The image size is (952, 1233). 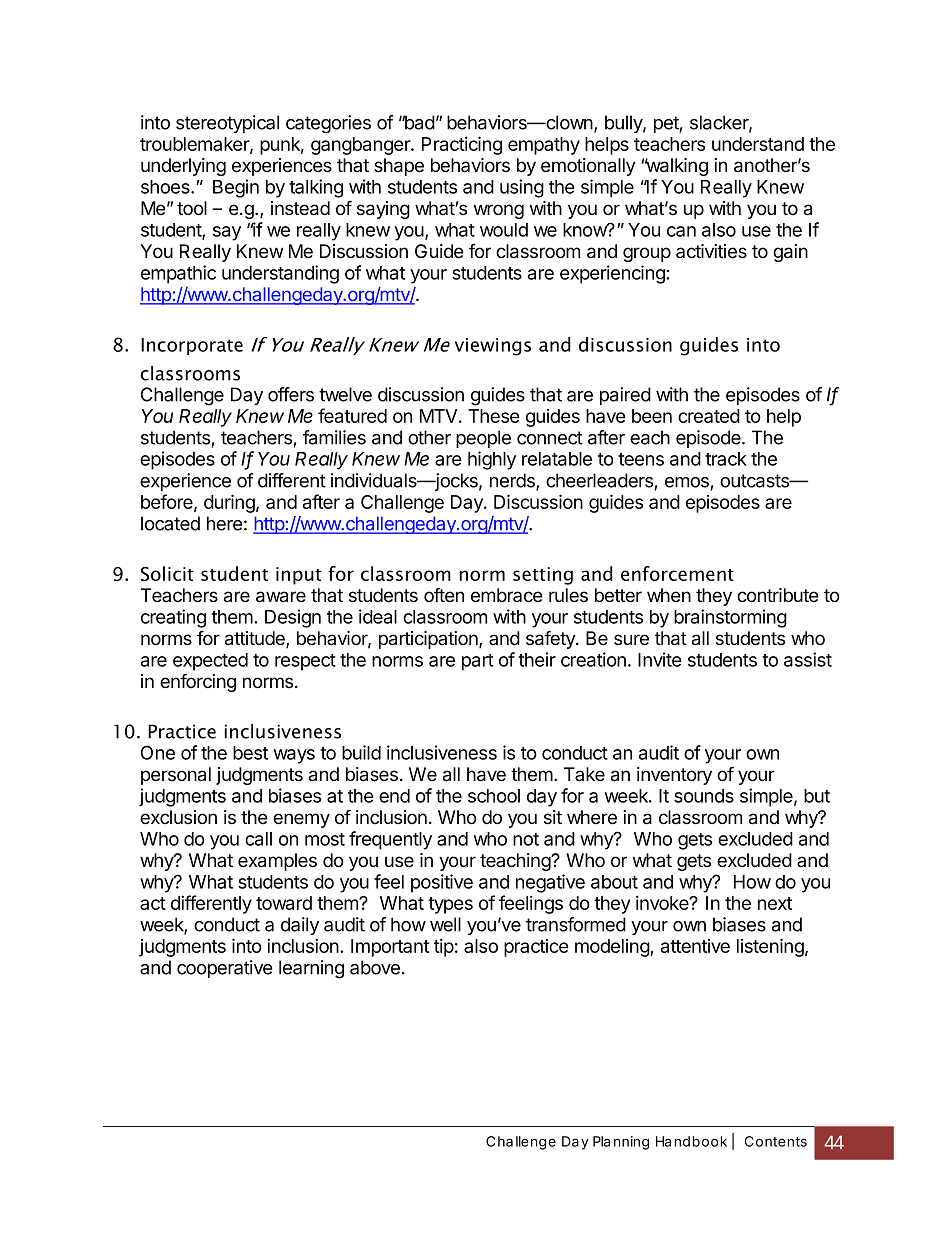 I want to click on walking, so click(x=676, y=167).
